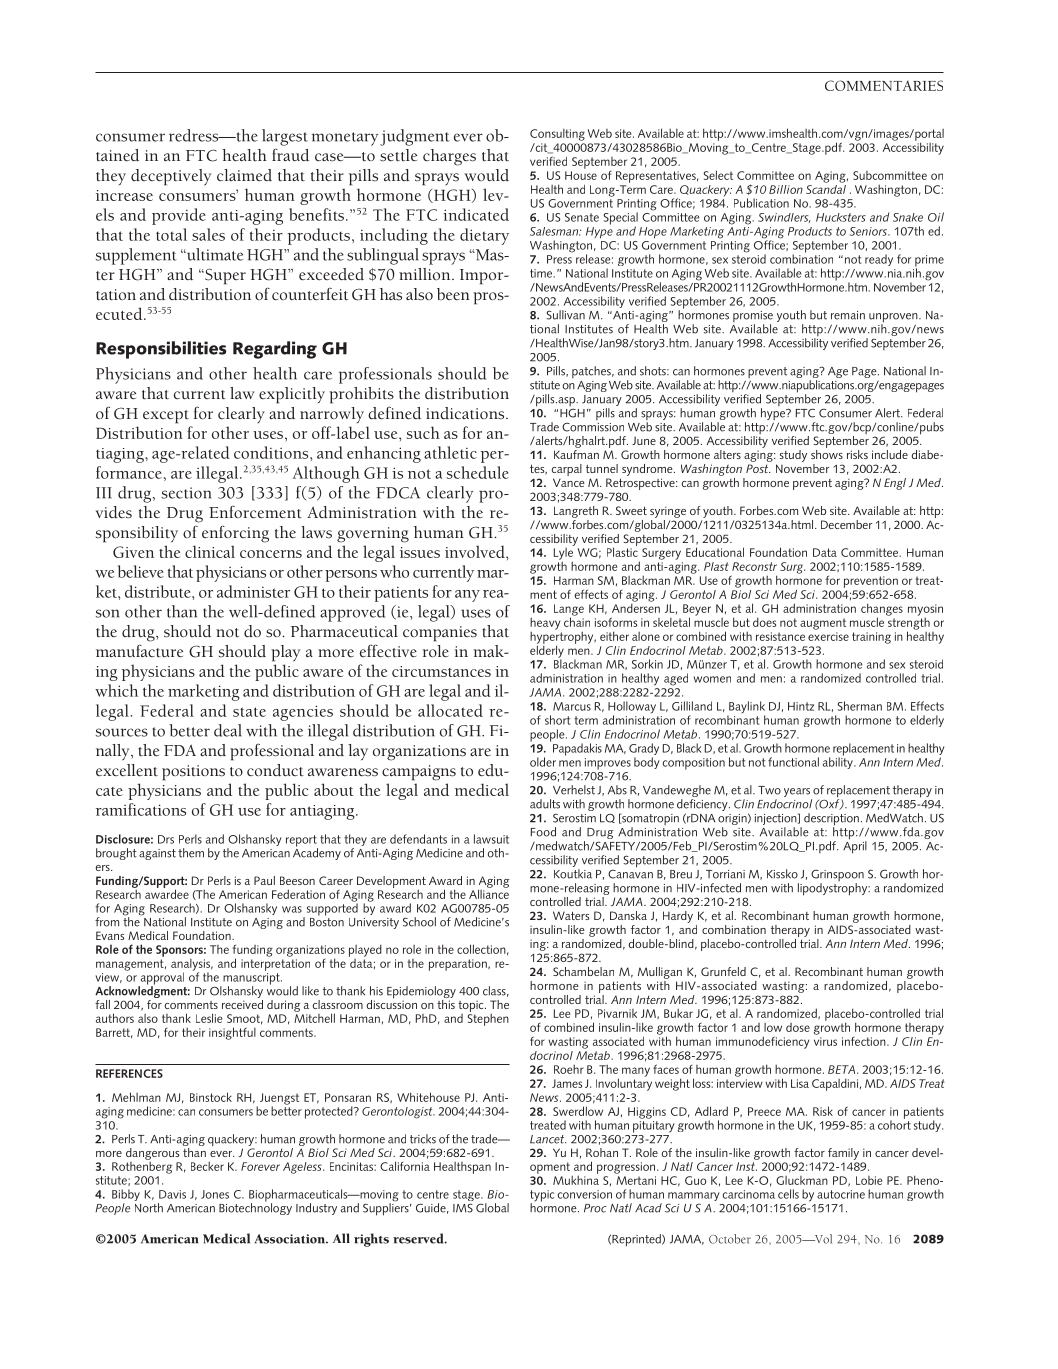 Image resolution: width=1058 pixels, height=1369 pixels. What do you see at coordinates (798, 1027) in the screenshot?
I see `dose` at bounding box center [798, 1027].
